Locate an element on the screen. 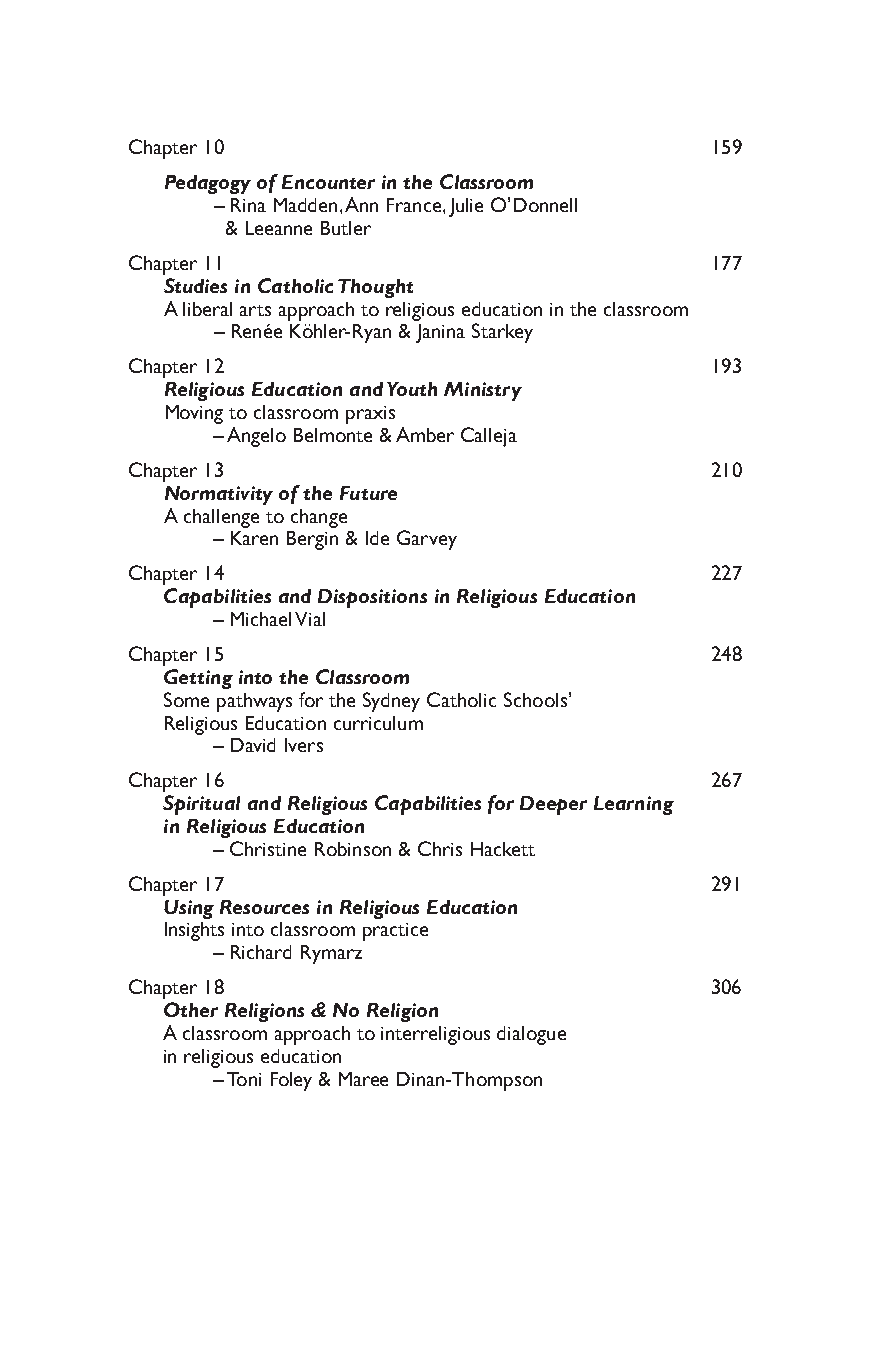  Toni is located at coordinates (244, 1079).
